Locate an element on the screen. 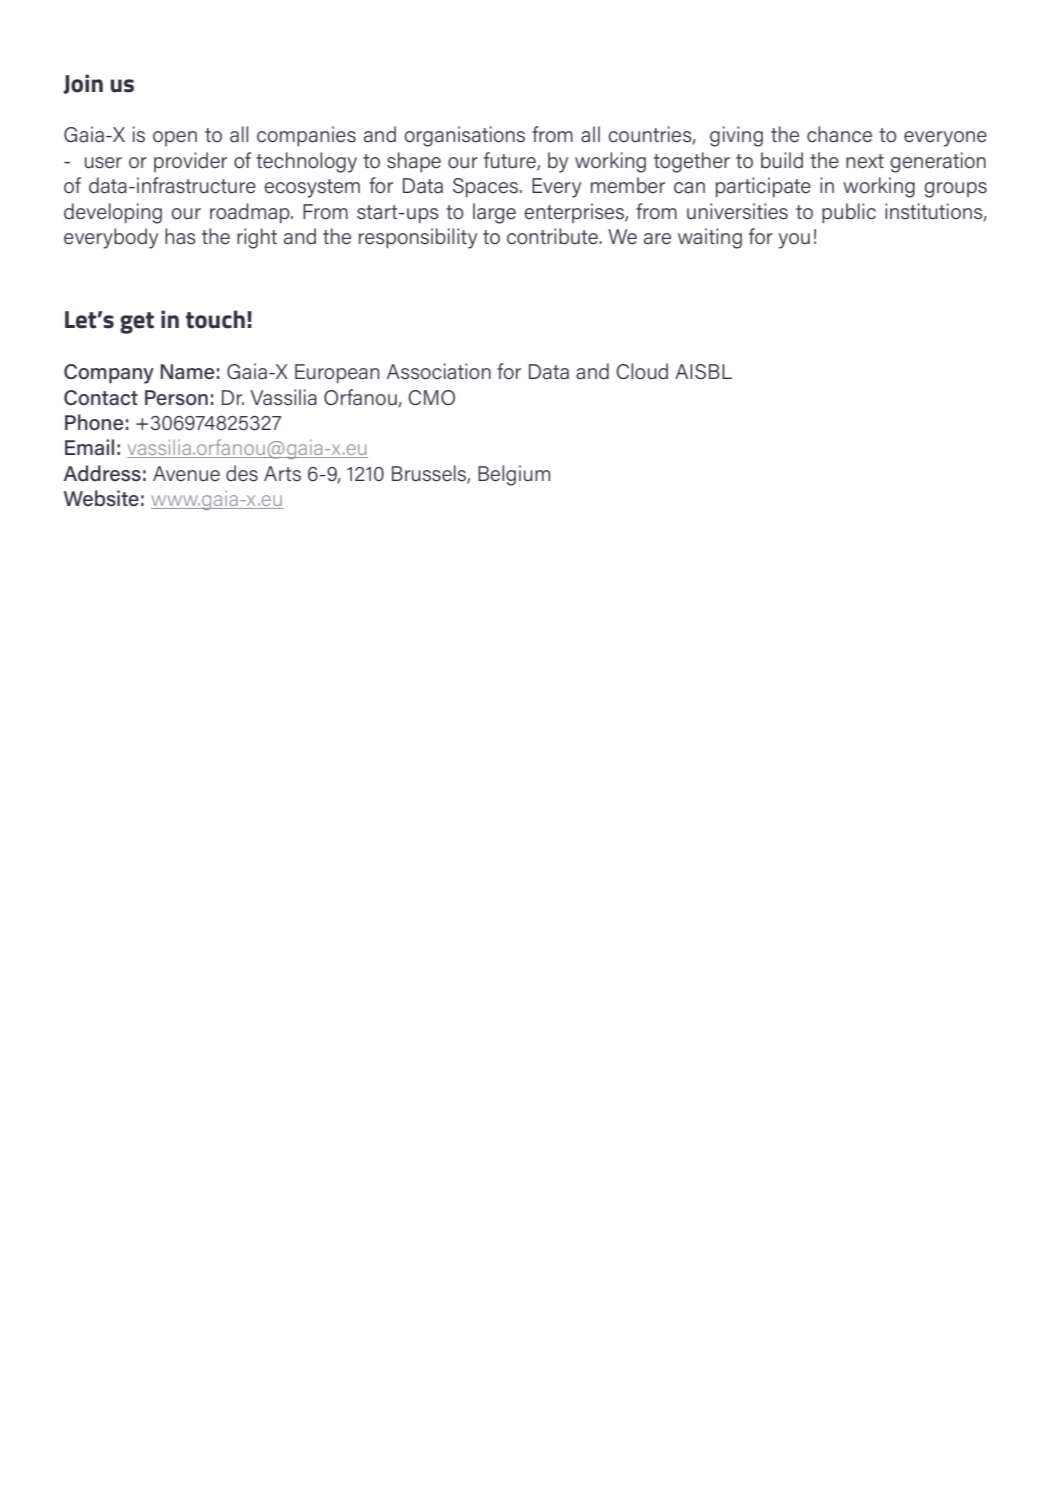 This screenshot has width=1051, height=1486. future is located at coordinates (511, 161).
